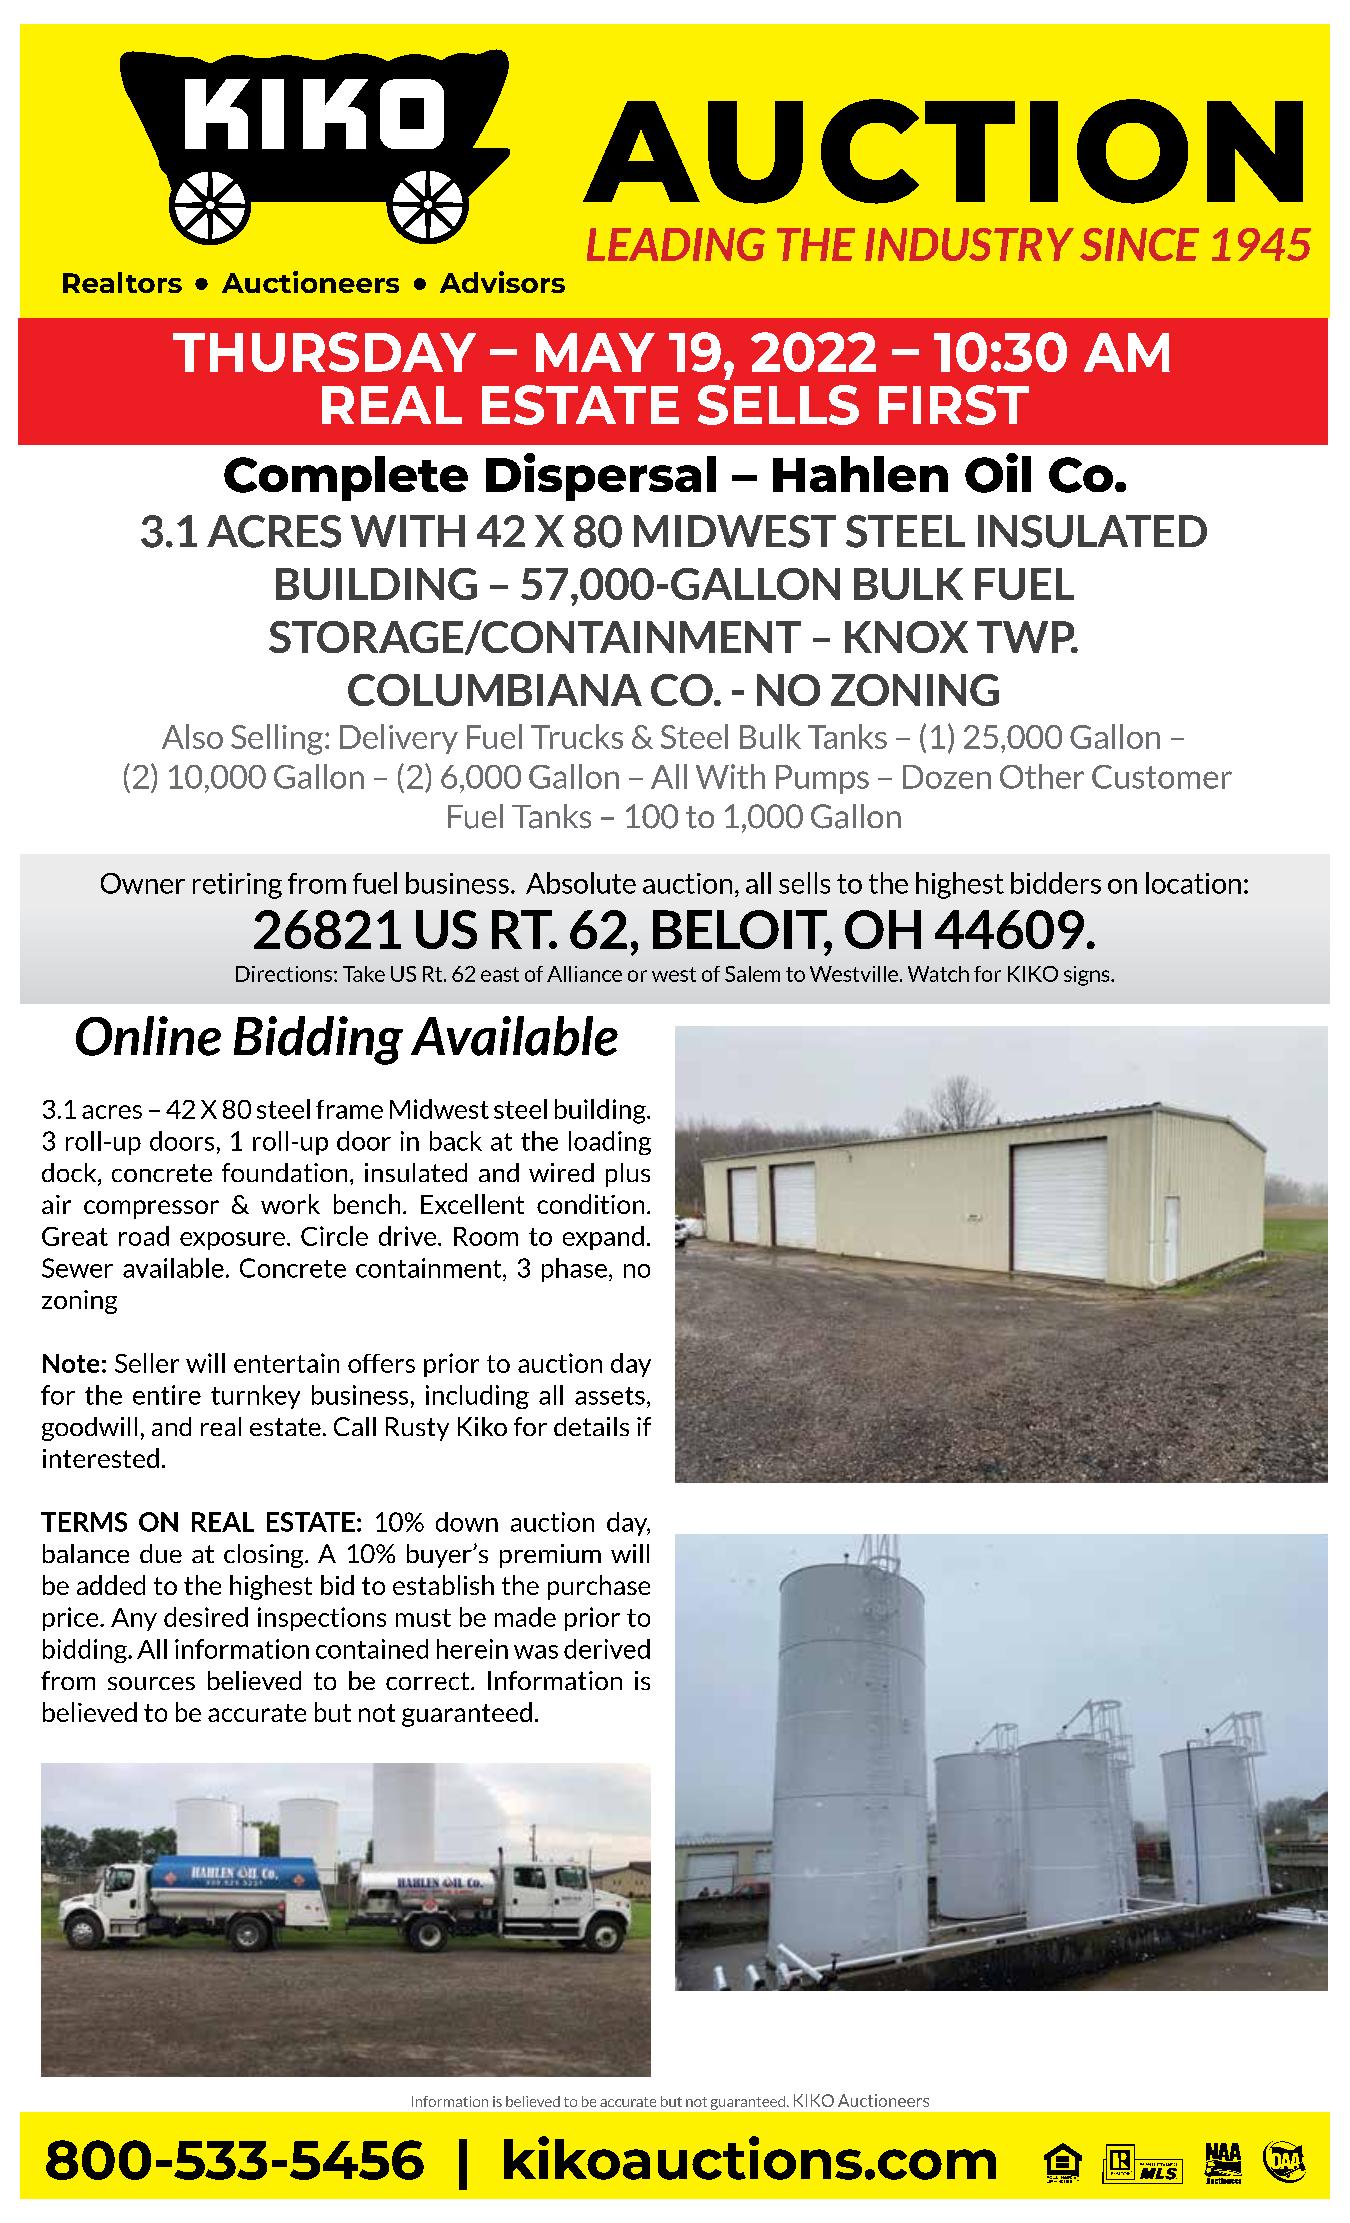 The image size is (1350, 2223). I want to click on signs, so click(1088, 976).
